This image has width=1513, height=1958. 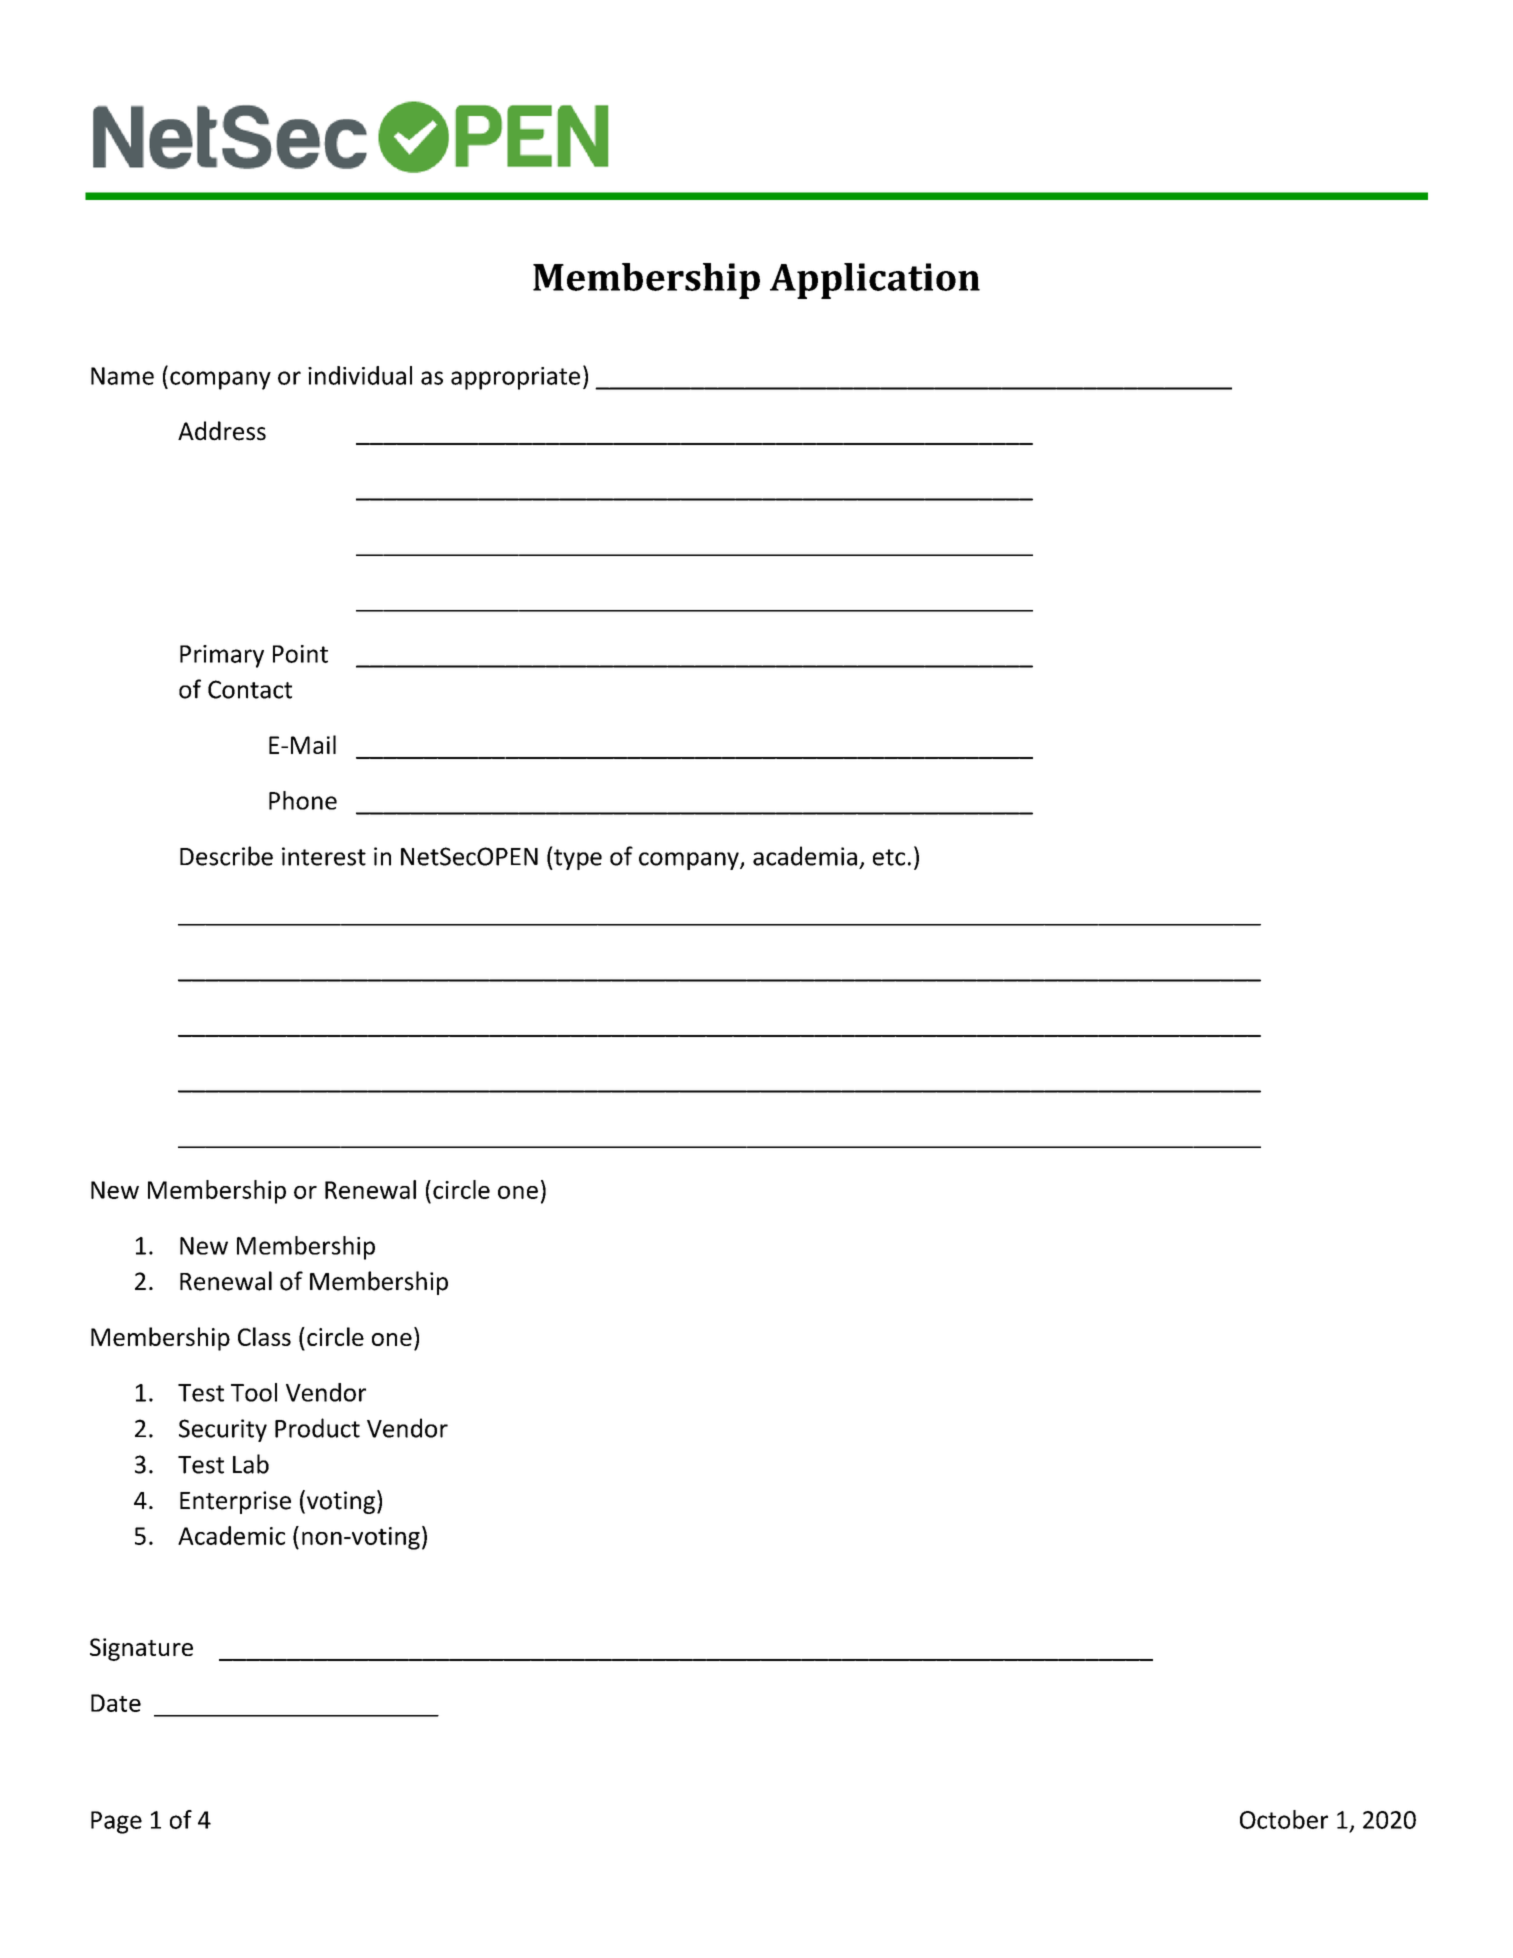 What do you see at coordinates (1284, 1819) in the image?
I see `October` at bounding box center [1284, 1819].
